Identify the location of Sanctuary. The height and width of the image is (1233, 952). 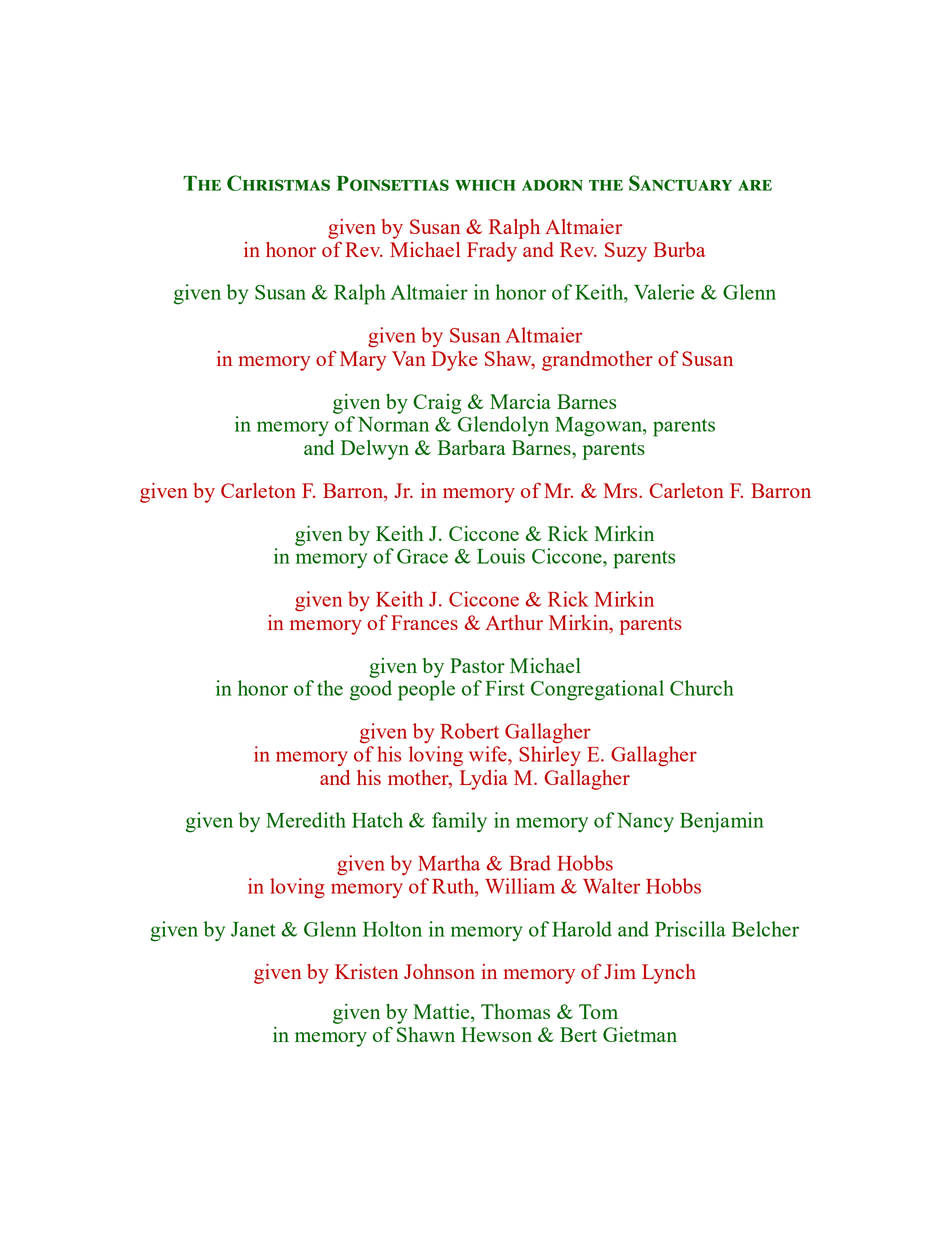
(680, 183).
